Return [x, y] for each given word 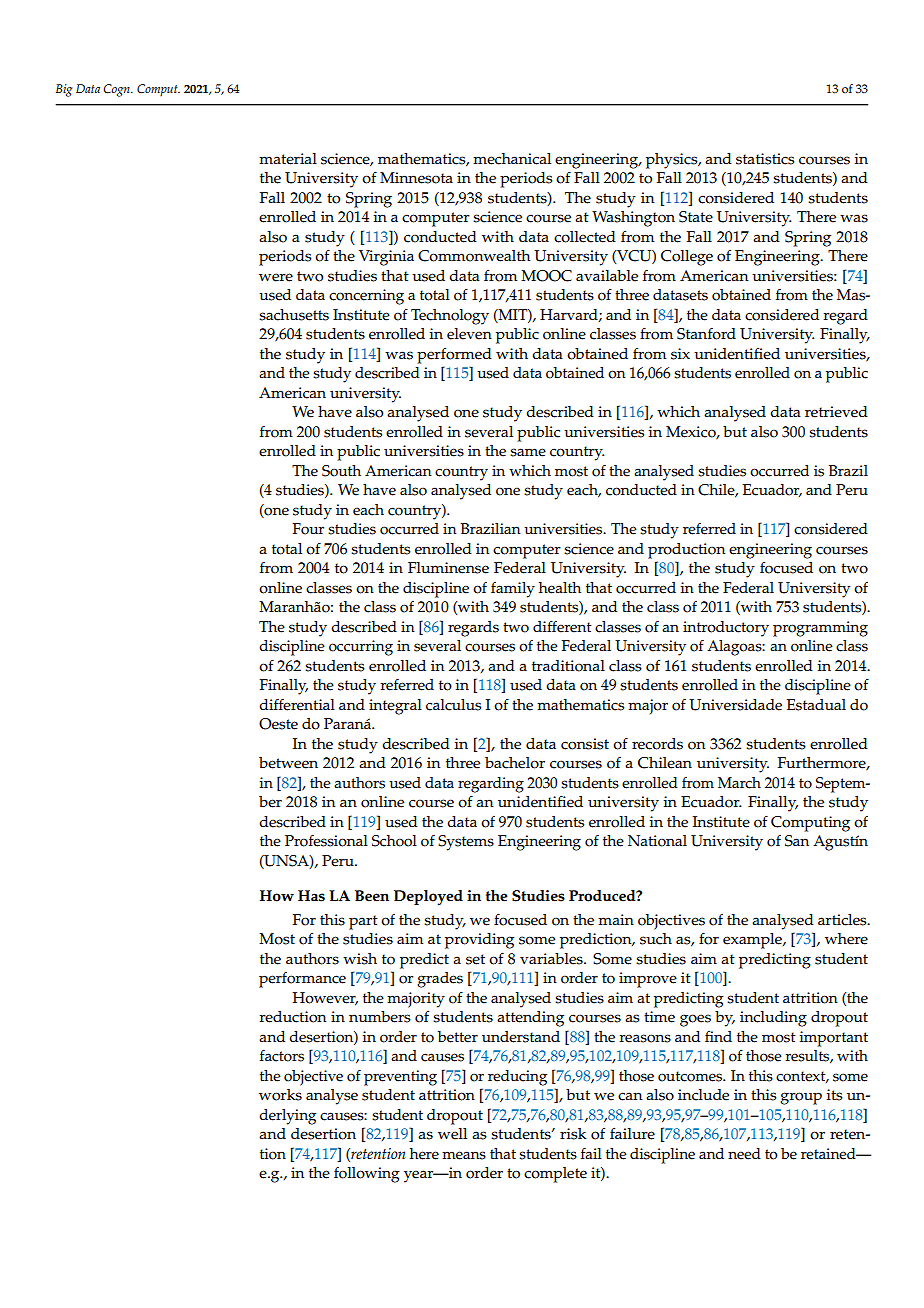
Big [64, 90]
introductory [726, 629]
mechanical [512, 159]
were [276, 277]
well [452, 1134]
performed [454, 355]
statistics [765, 159]
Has [311, 896]
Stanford [706, 334]
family [513, 589]
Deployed [428, 897]
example [753, 941]
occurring [361, 648]
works [280, 1095]
